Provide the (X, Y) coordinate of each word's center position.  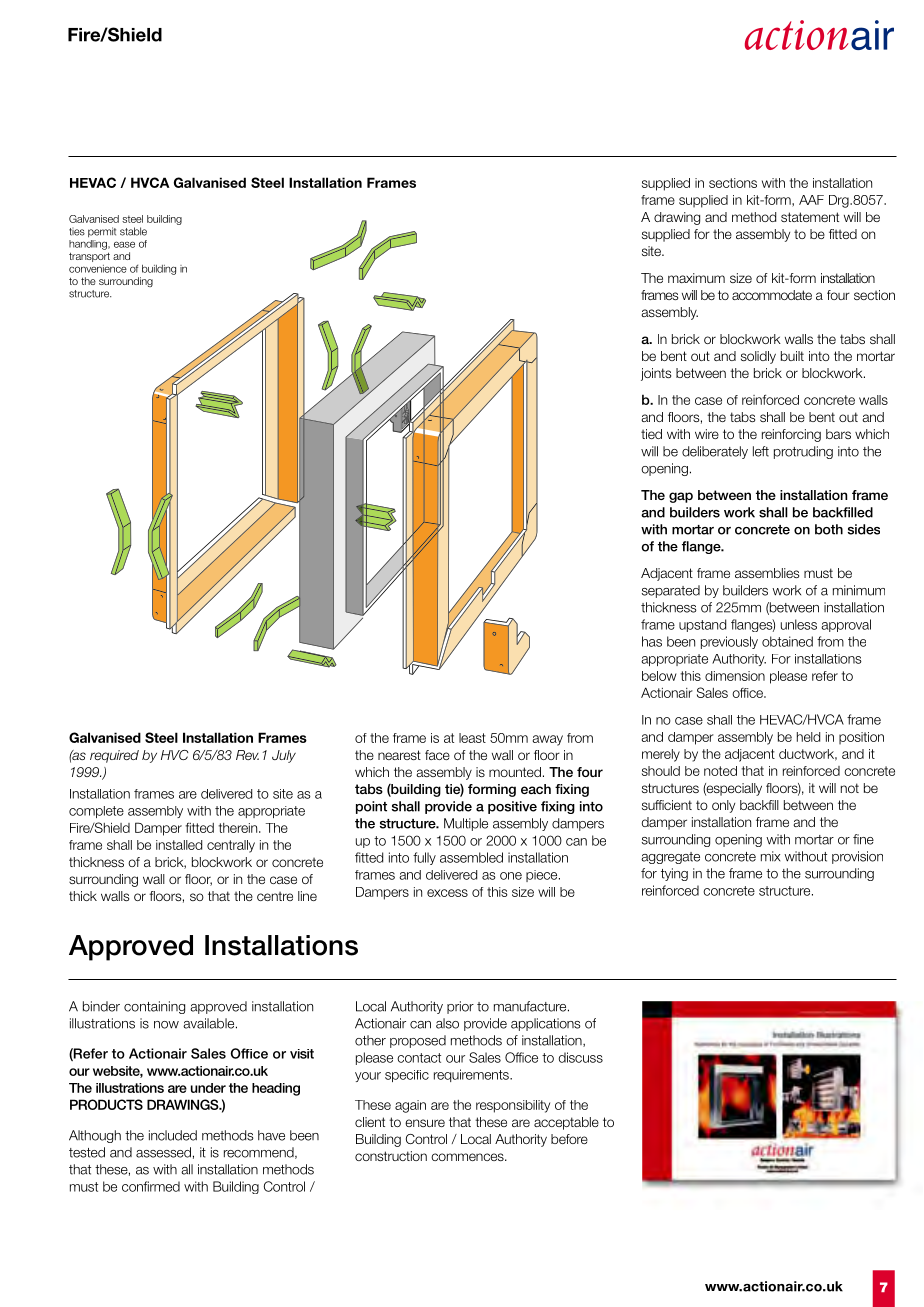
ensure (425, 1123)
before (569, 1139)
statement (810, 217)
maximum (696, 278)
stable (133, 231)
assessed (163, 1152)
